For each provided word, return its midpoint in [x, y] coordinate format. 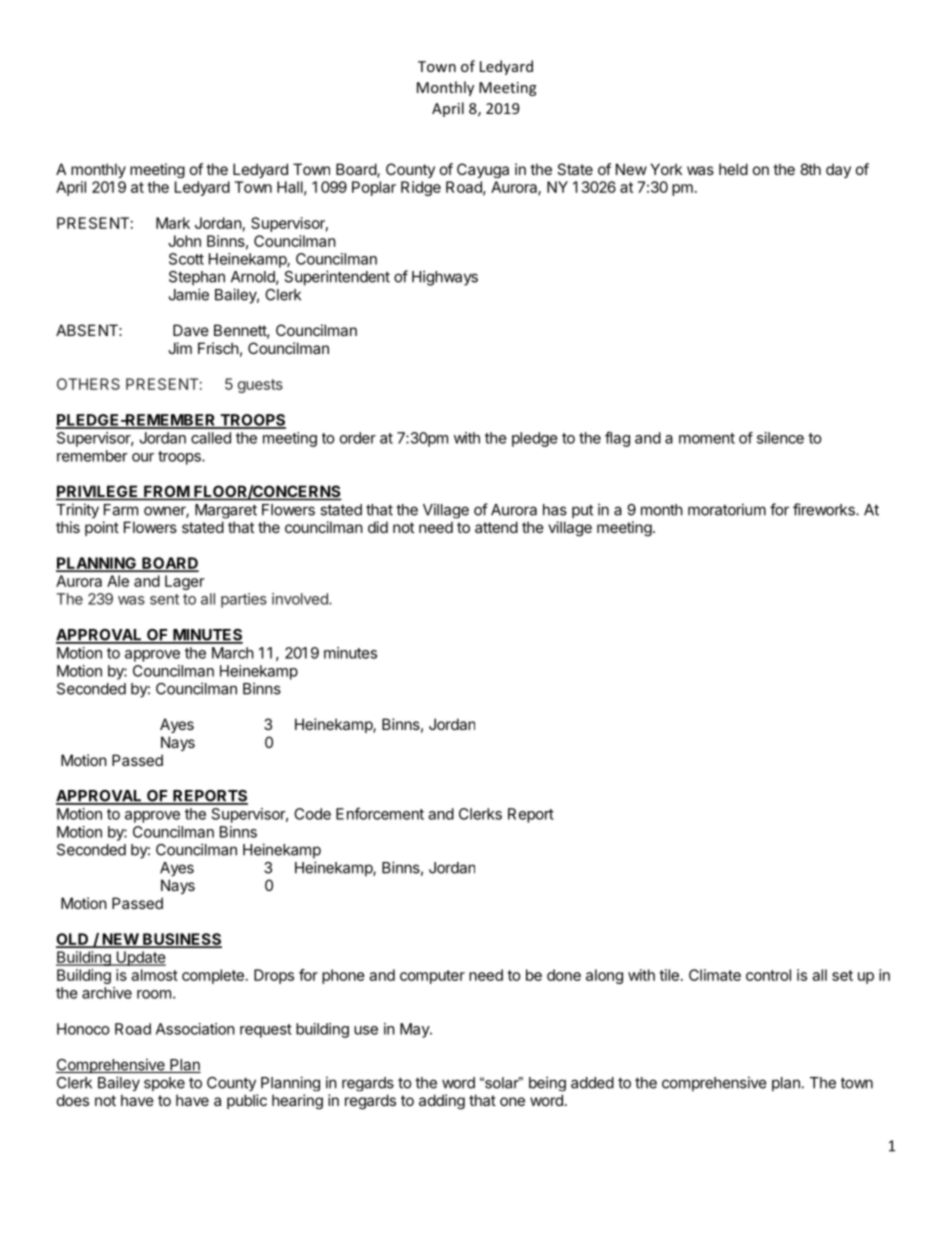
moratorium [727, 509]
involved [301, 599]
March [233, 653]
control [768, 975]
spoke [164, 1084]
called [211, 438]
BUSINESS [181, 940]
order [358, 438]
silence [780, 438]
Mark [173, 223]
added [592, 1083]
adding [442, 1101]
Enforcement [380, 813]
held [733, 169]
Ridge [421, 188]
